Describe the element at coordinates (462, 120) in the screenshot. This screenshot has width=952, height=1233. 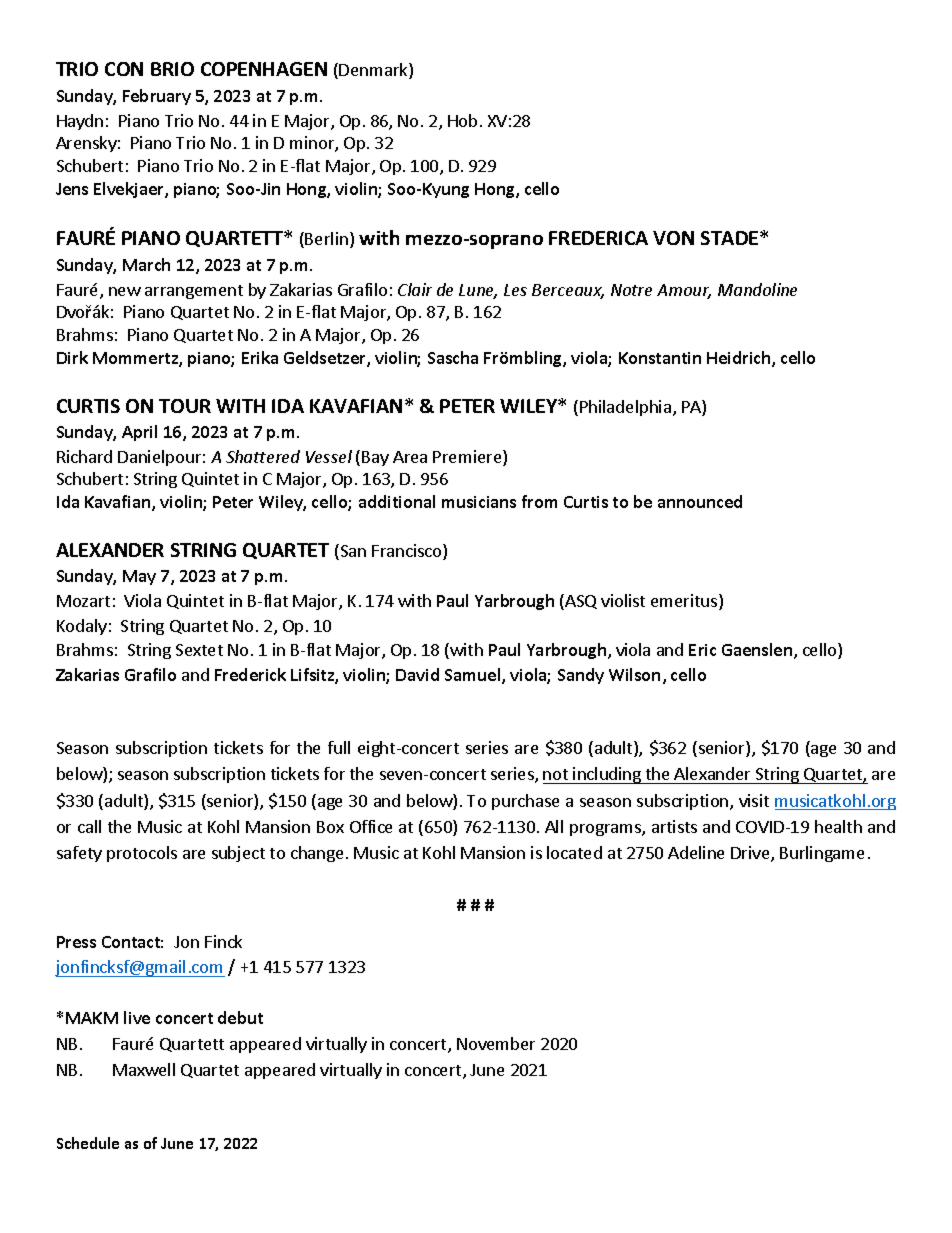
I see `Hob` at that location.
